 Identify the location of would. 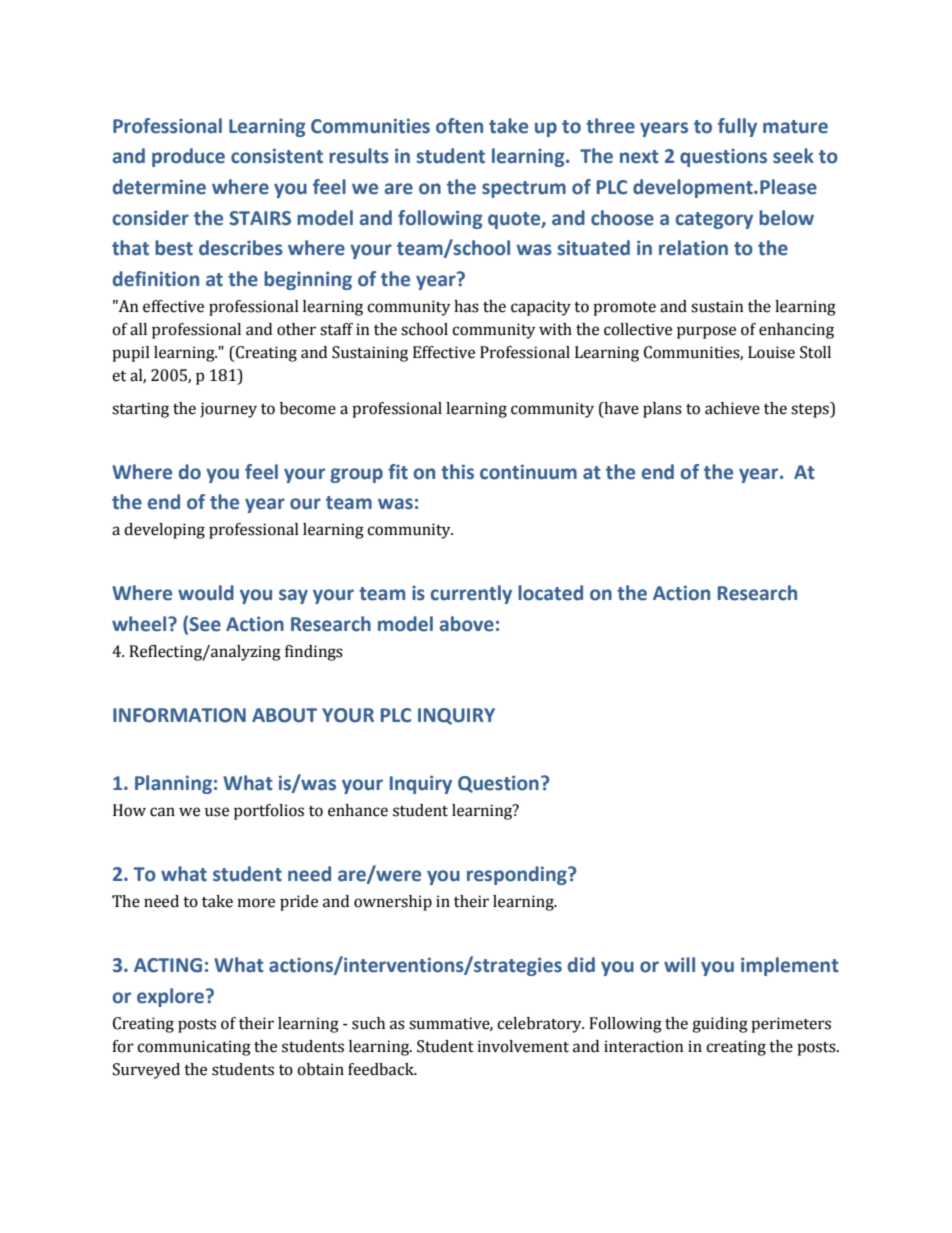
(206, 593).
